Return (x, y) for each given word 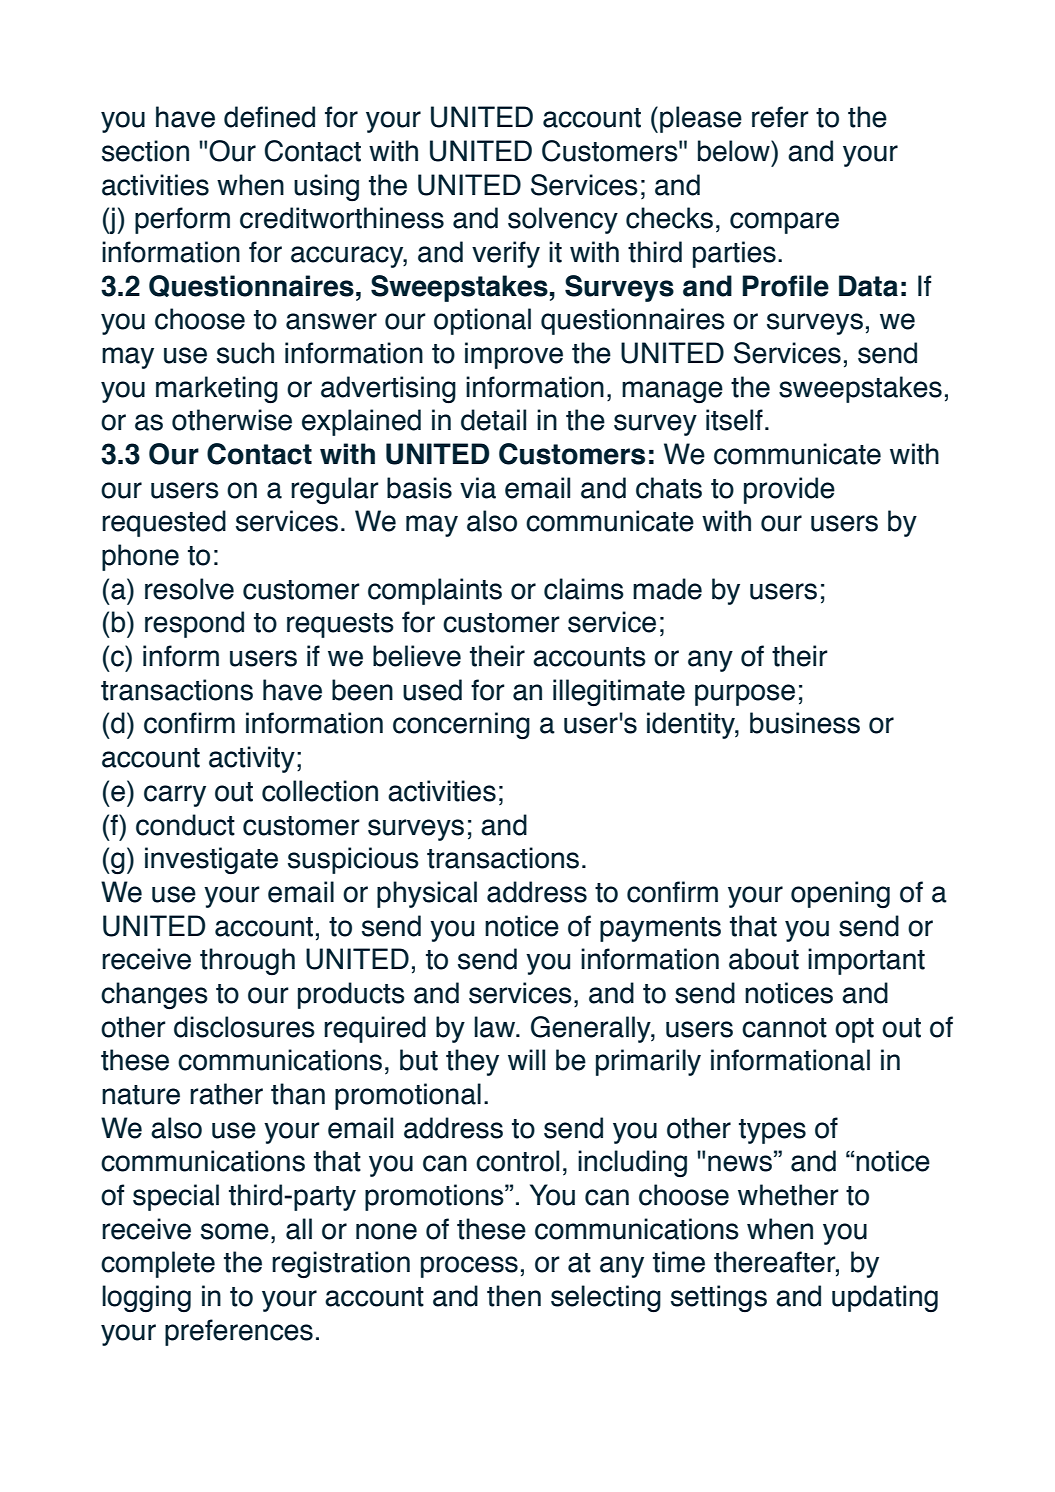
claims (584, 589)
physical (427, 894)
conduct (185, 825)
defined (269, 117)
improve (514, 355)
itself (734, 420)
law (496, 1027)
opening (840, 894)
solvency (563, 220)
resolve (189, 589)
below (735, 151)
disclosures (244, 1027)
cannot (784, 1028)
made (667, 589)
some (235, 1231)
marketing (217, 390)
